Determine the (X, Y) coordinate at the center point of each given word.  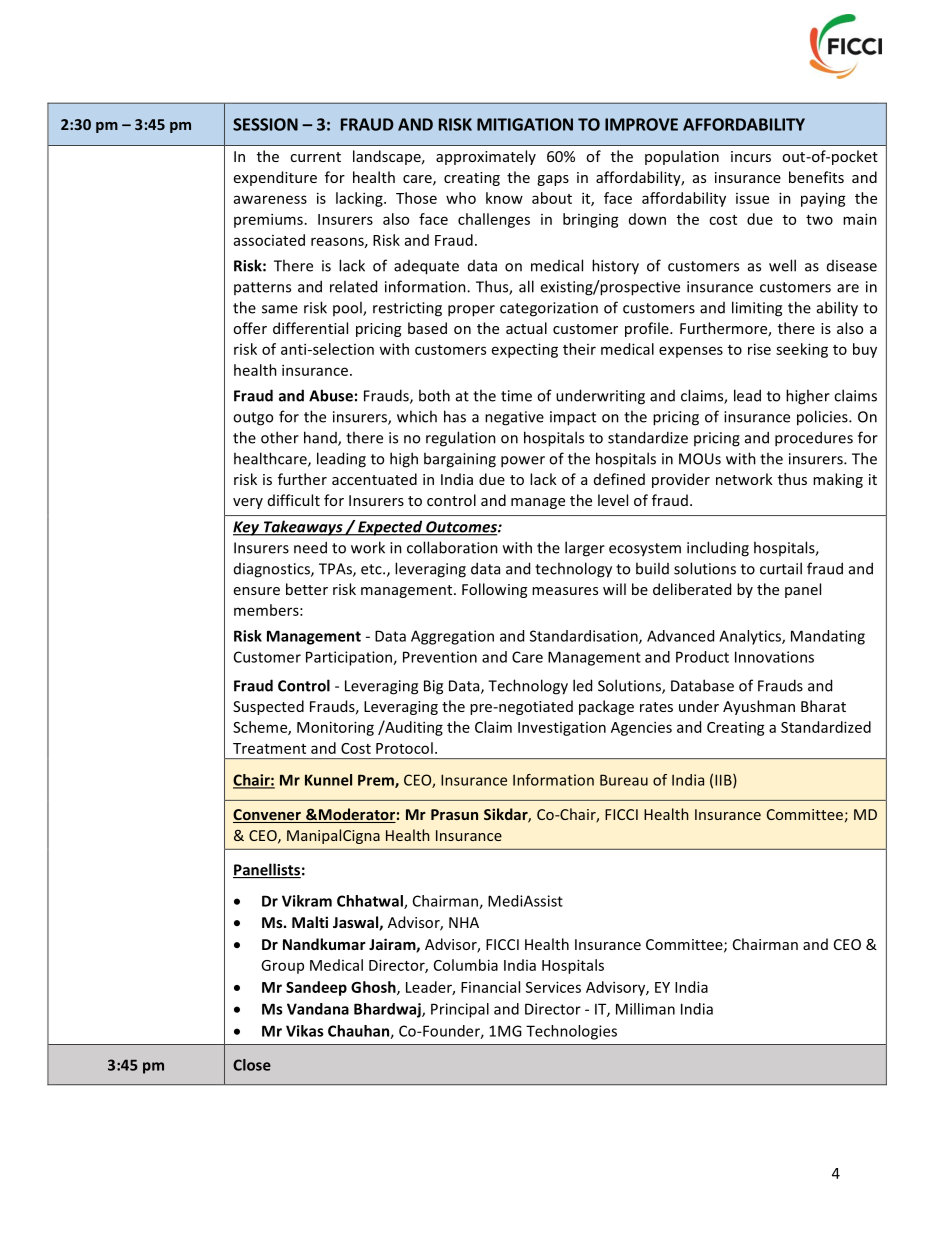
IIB (724, 781)
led (582, 685)
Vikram (307, 901)
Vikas (304, 1031)
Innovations (774, 657)
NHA (464, 922)
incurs (751, 156)
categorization (549, 309)
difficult (294, 500)
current (315, 157)
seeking (802, 350)
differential (310, 328)
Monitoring (335, 728)
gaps (553, 180)
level (613, 500)
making (838, 480)
